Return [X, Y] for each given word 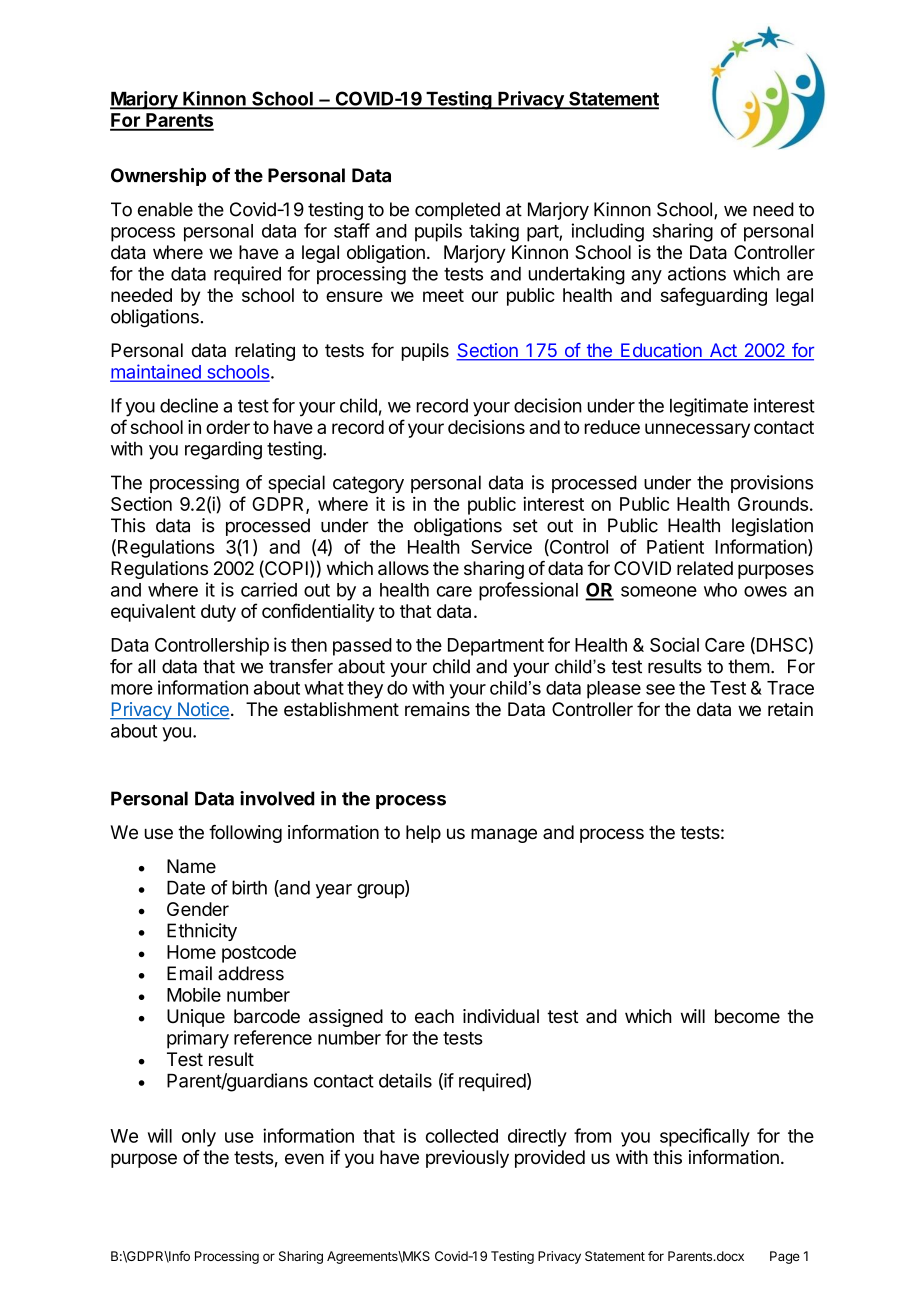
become [747, 1016]
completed [457, 211]
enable [165, 209]
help [423, 834]
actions [697, 273]
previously [467, 1159]
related [705, 568]
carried [269, 589]
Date [186, 888]
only [199, 1138]
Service [501, 546]
